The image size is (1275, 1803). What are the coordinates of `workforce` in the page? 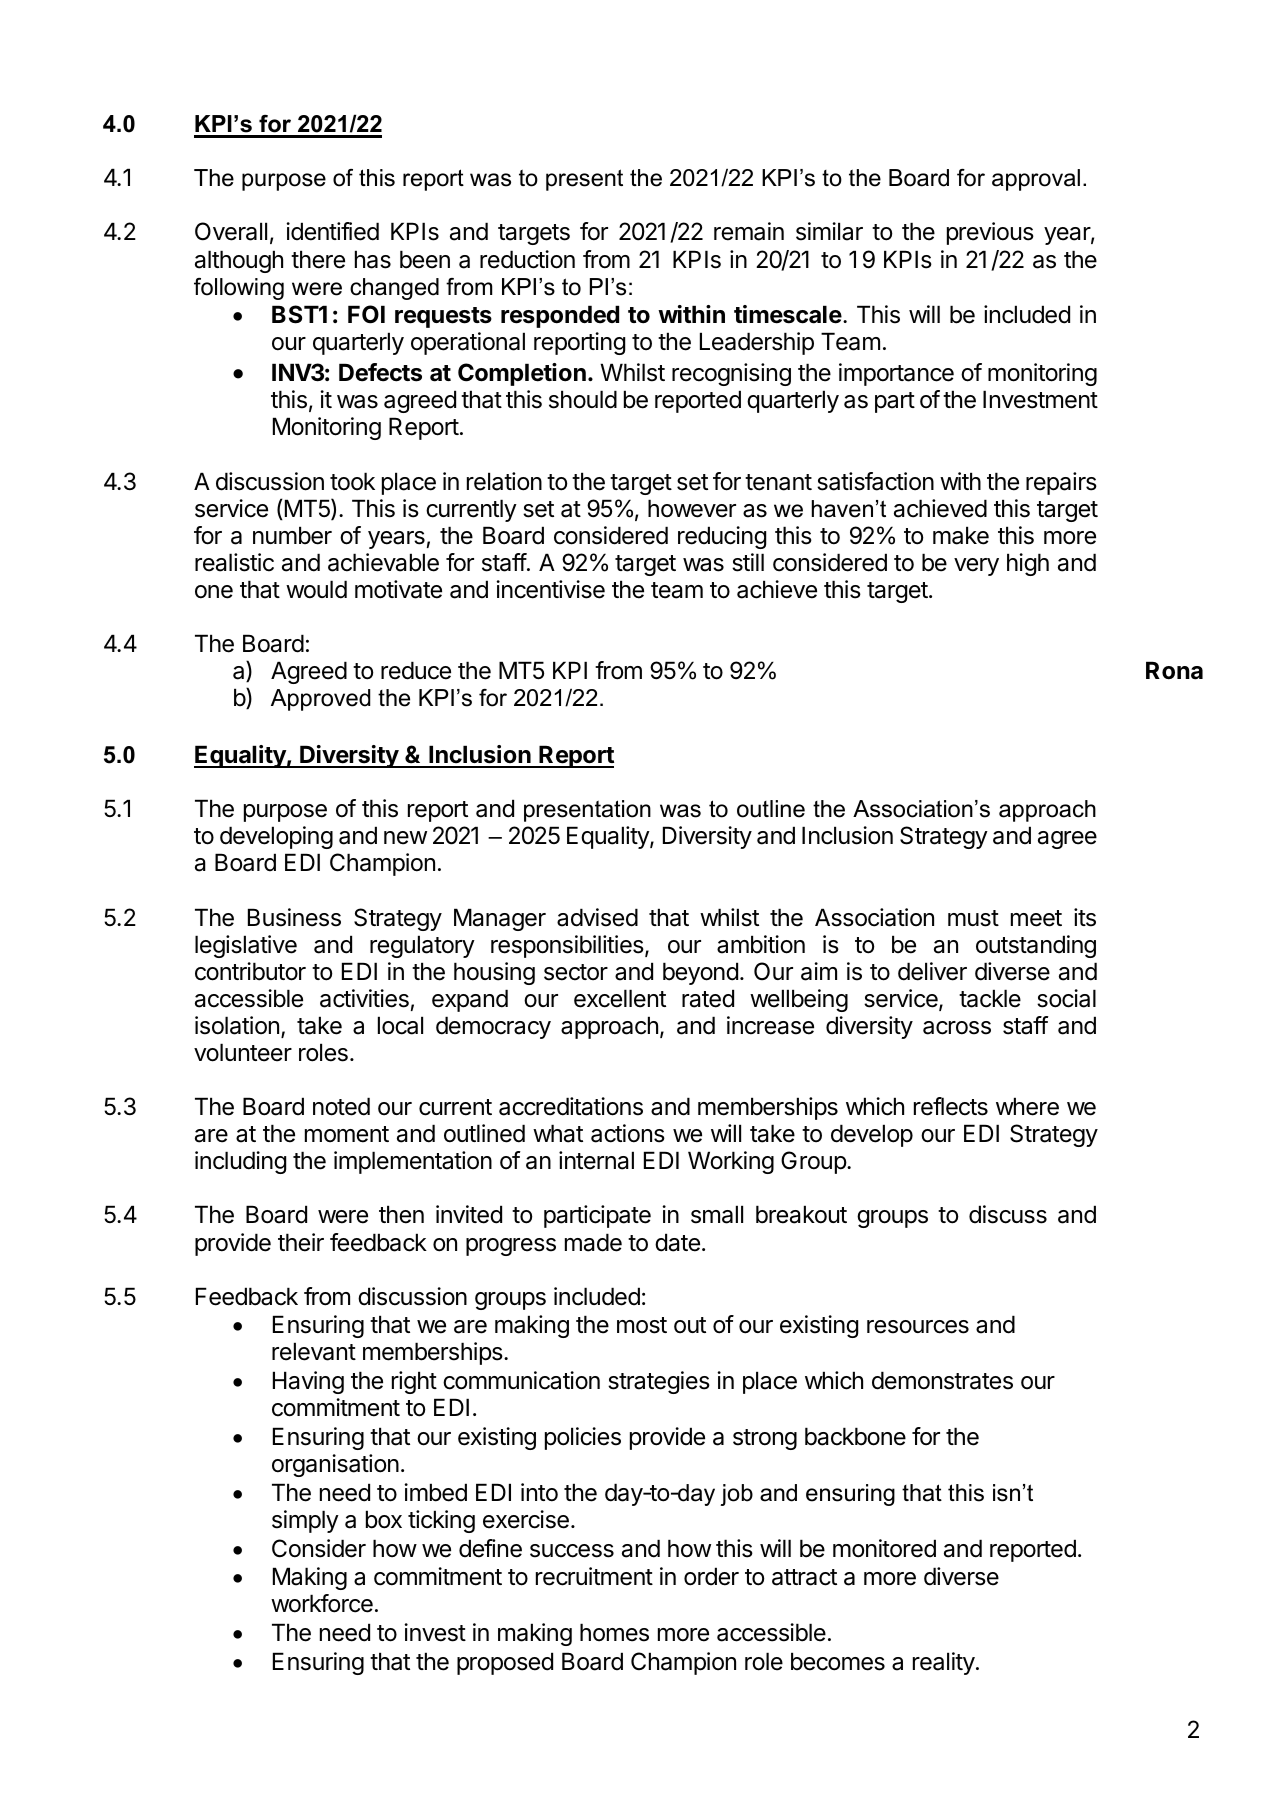 It's located at (322, 1603).
